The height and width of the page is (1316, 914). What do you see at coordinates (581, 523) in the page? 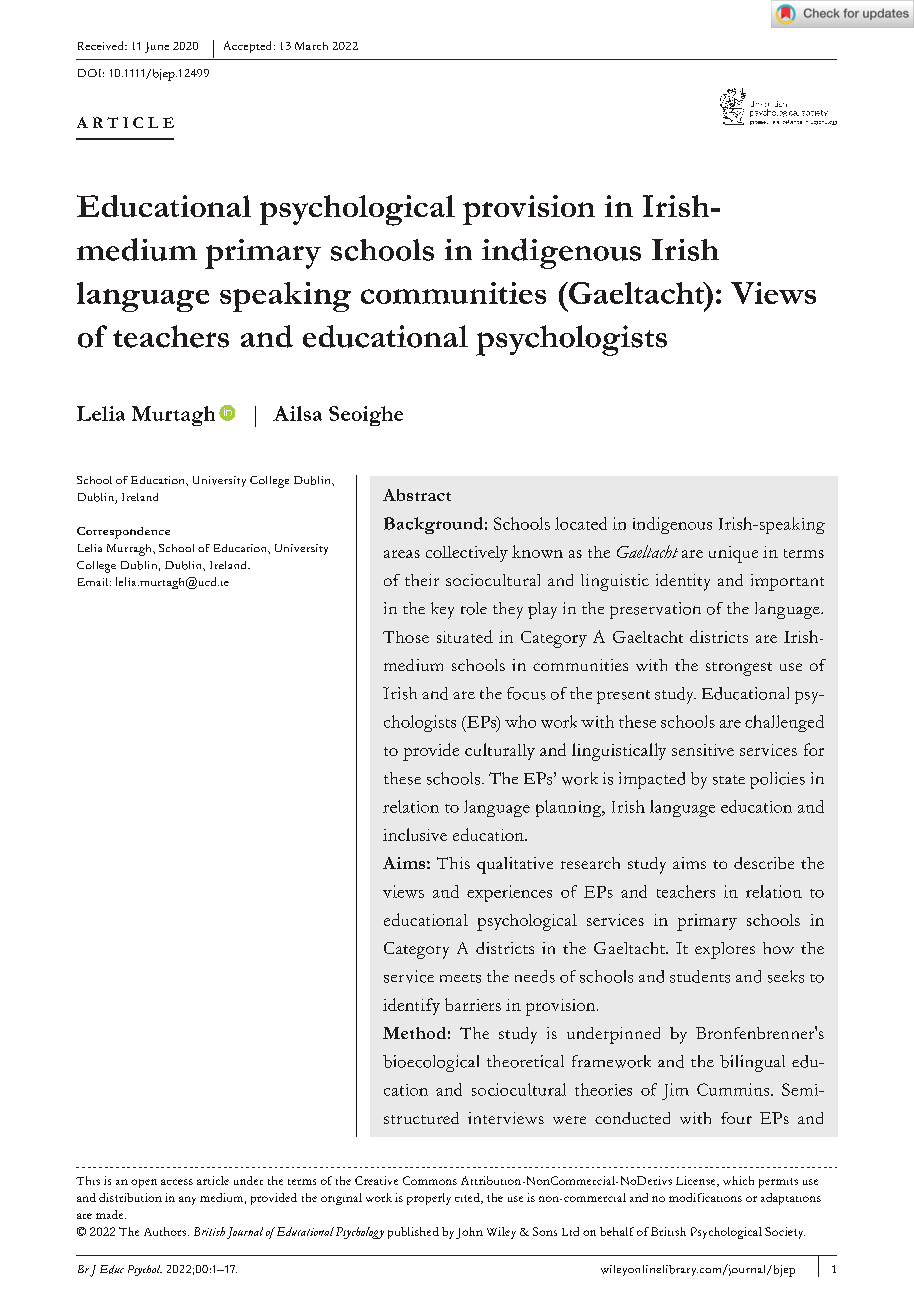
I see `located` at bounding box center [581, 523].
